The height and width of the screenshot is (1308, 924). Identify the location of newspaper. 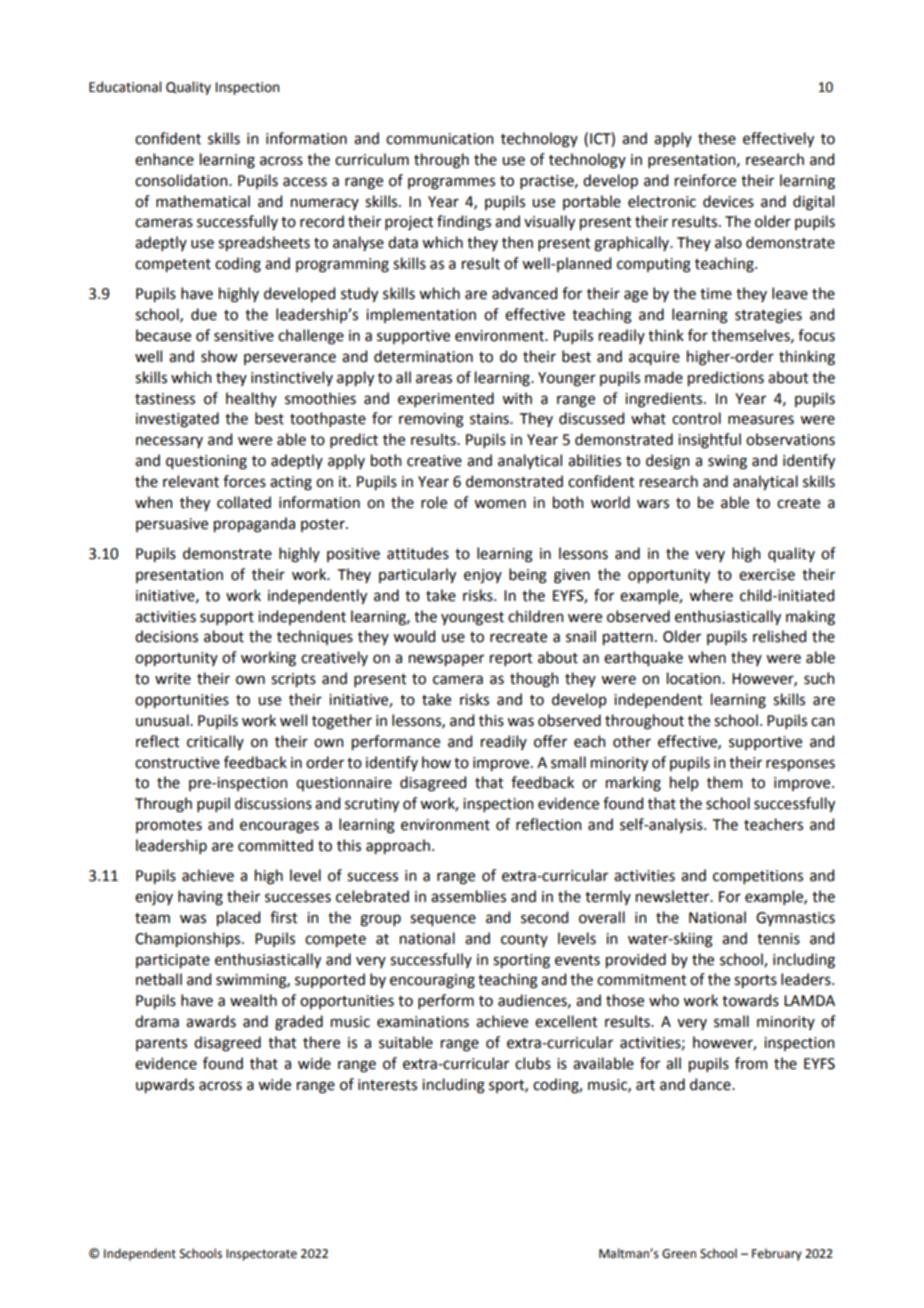
(446, 660).
